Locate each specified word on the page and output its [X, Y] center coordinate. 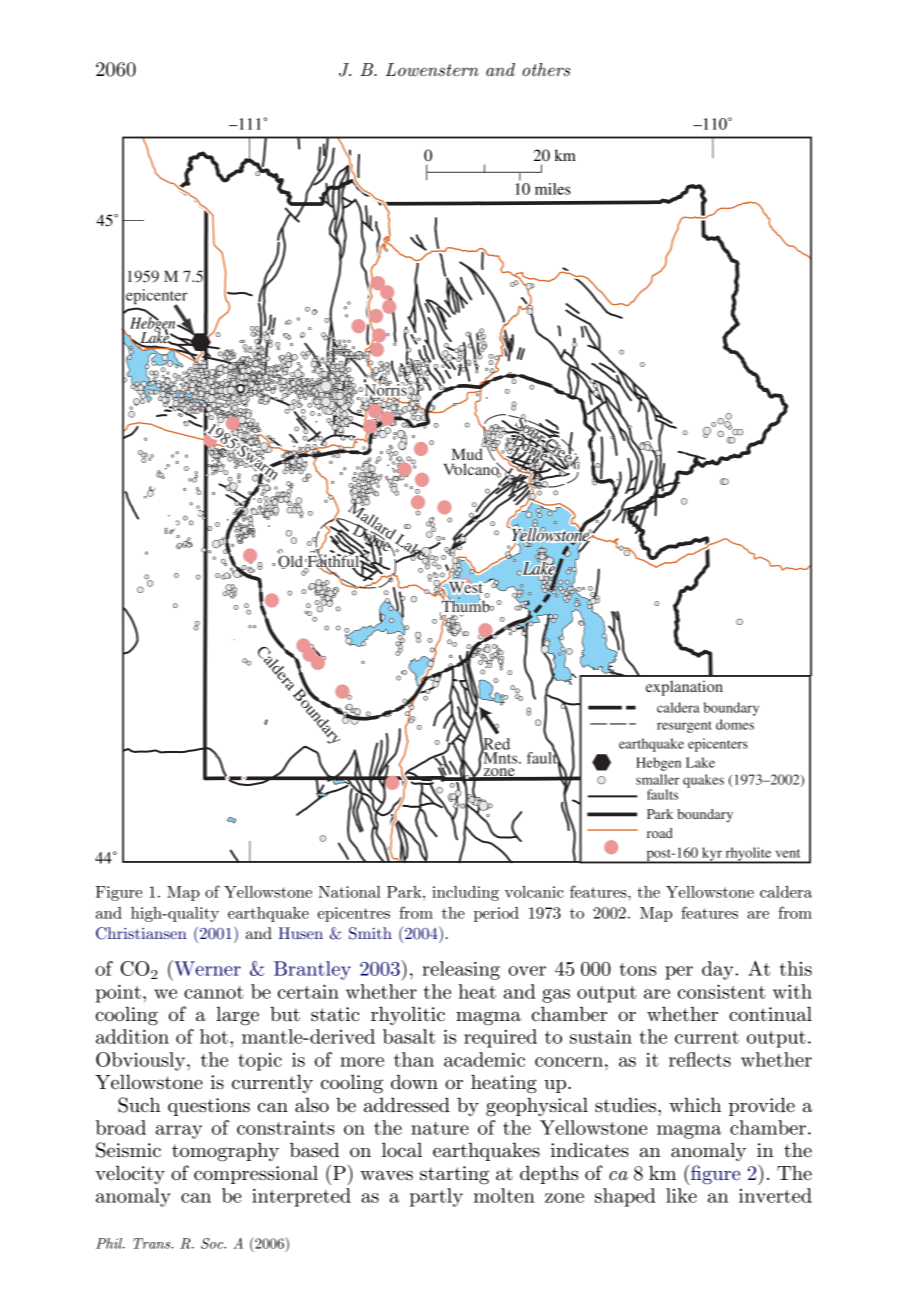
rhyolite [748, 855]
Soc [213, 1243]
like [681, 1195]
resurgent [684, 727]
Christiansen [141, 933]
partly [436, 1197]
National [349, 892]
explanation [684, 688]
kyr [712, 855]
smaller [658, 779]
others [546, 69]
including [465, 893]
